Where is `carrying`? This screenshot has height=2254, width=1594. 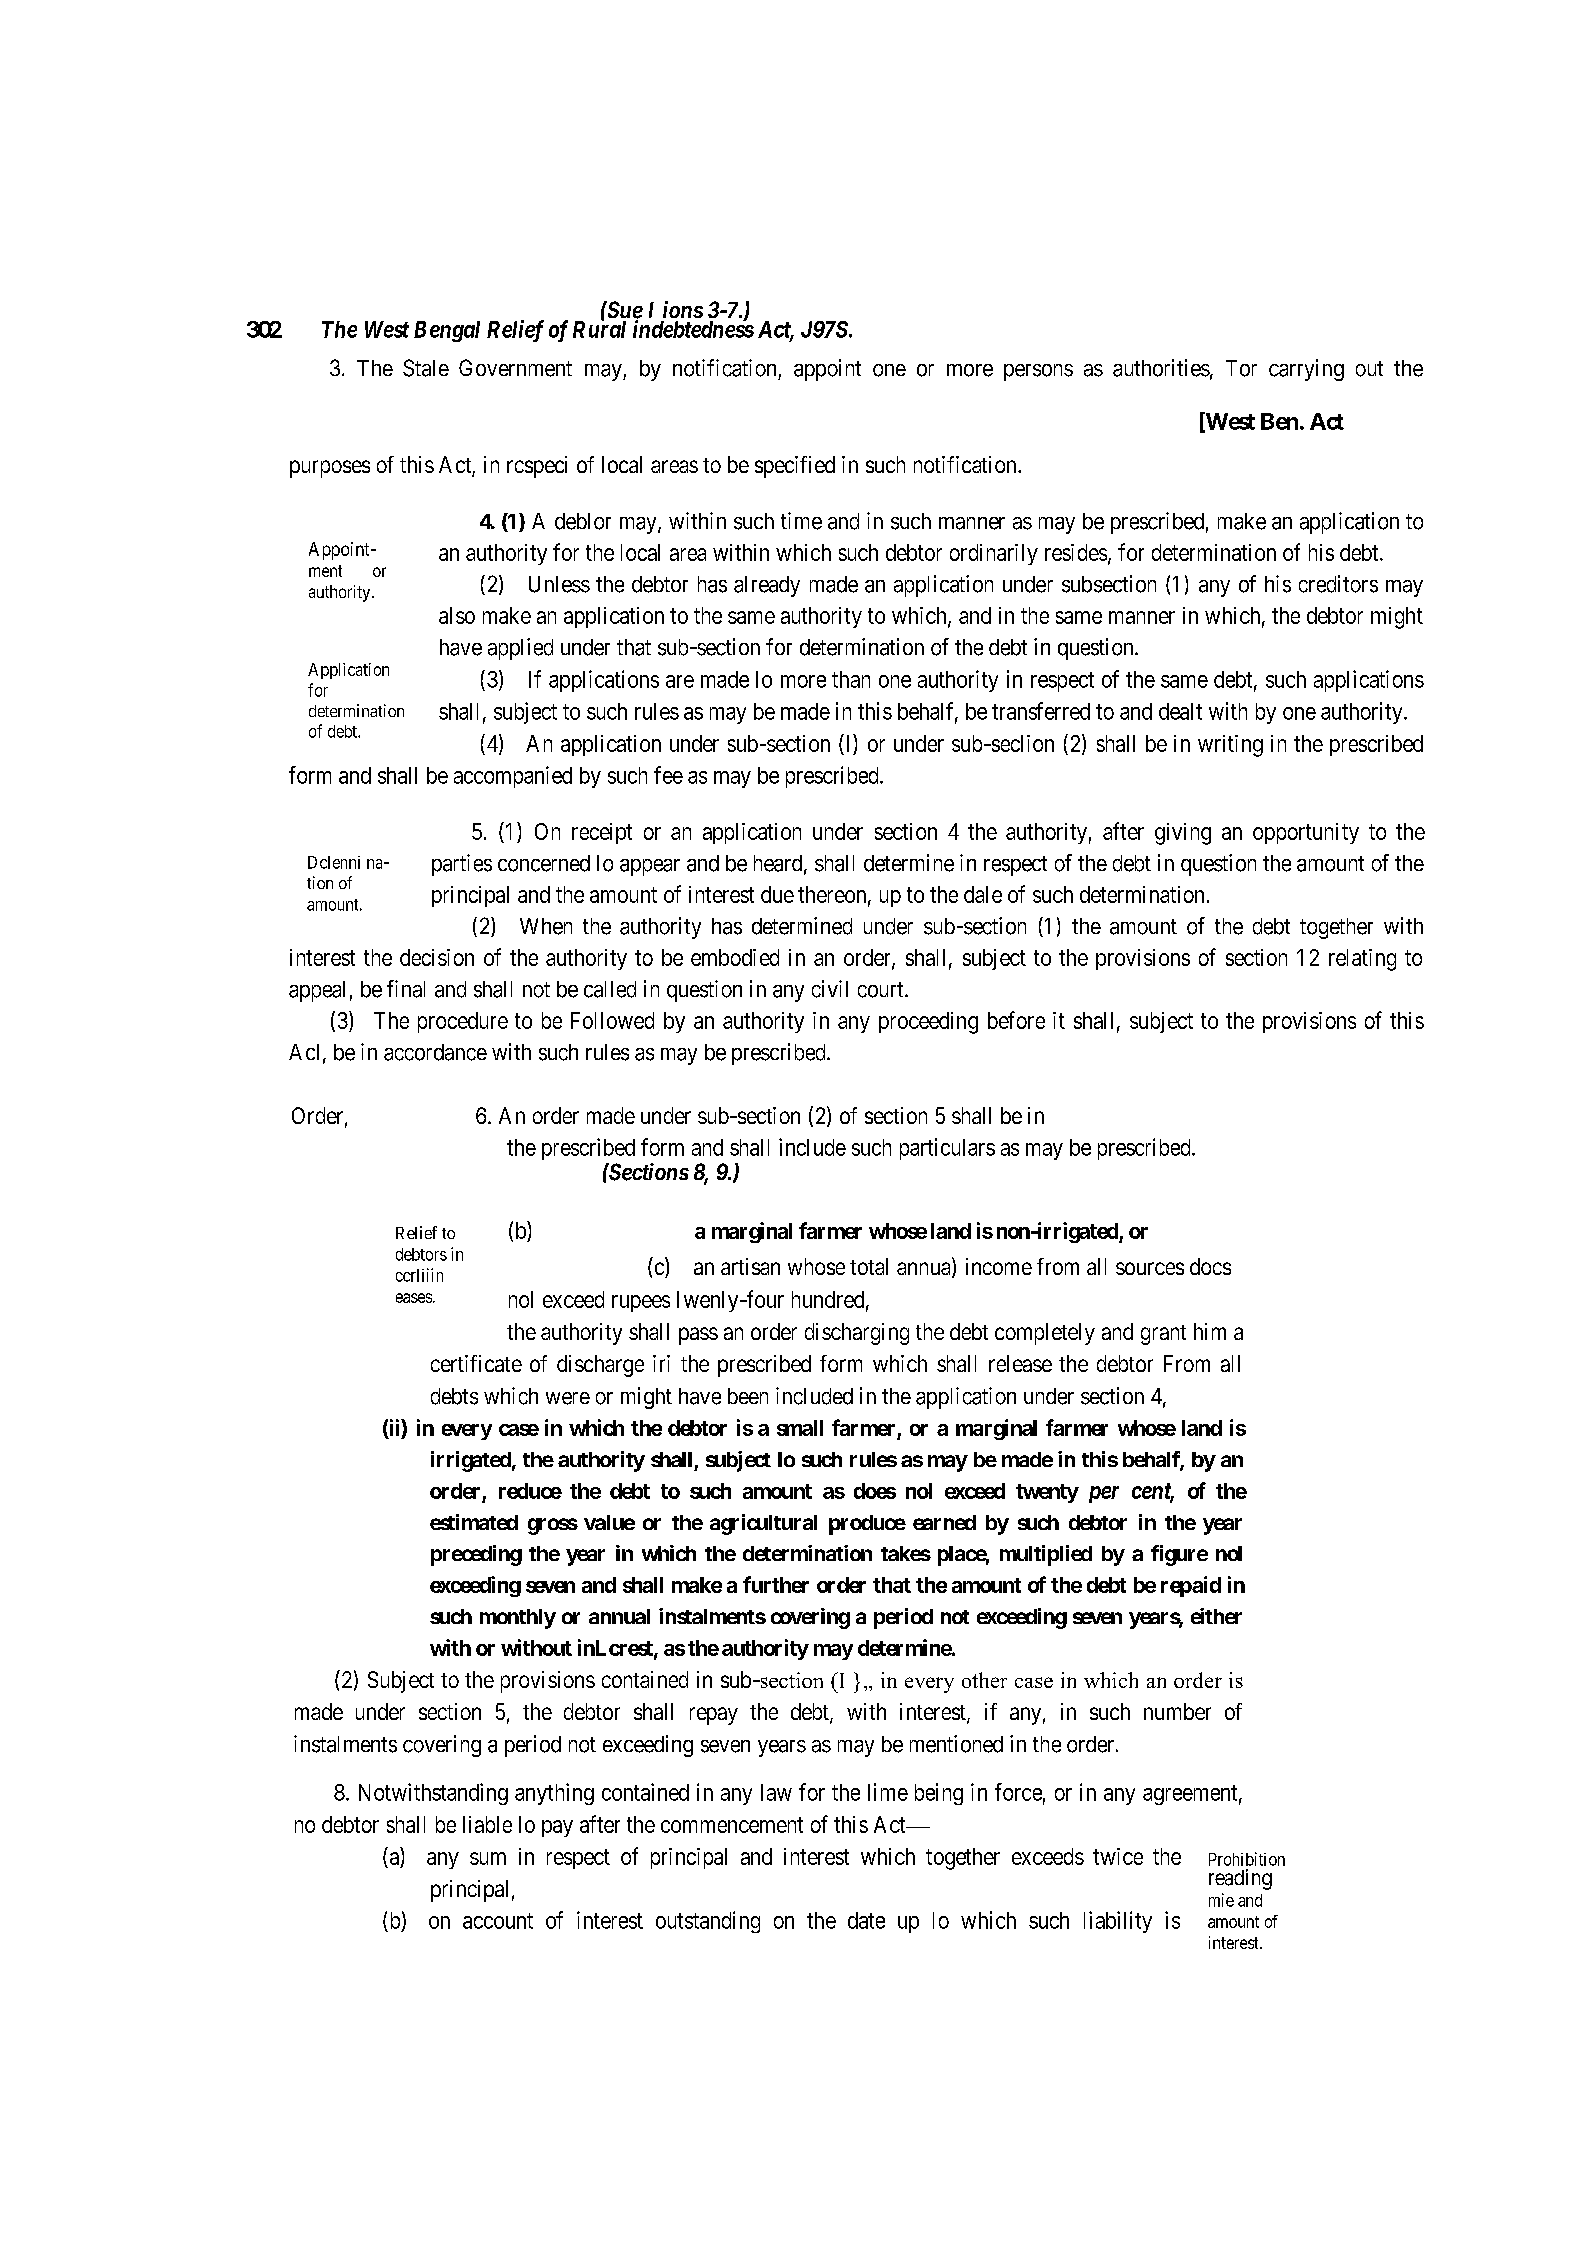
carrying is located at coordinates (1306, 370).
